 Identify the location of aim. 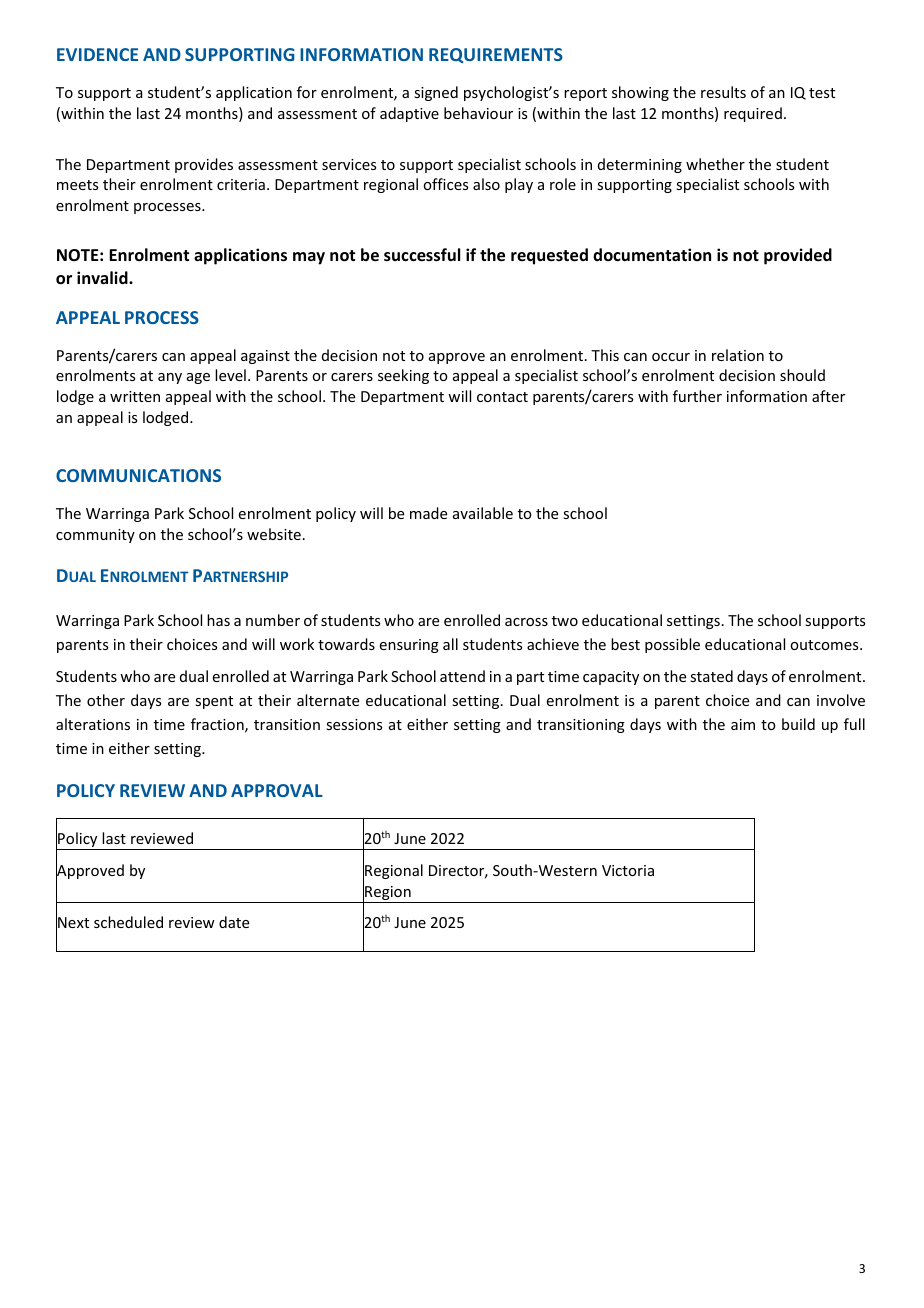
(743, 724).
